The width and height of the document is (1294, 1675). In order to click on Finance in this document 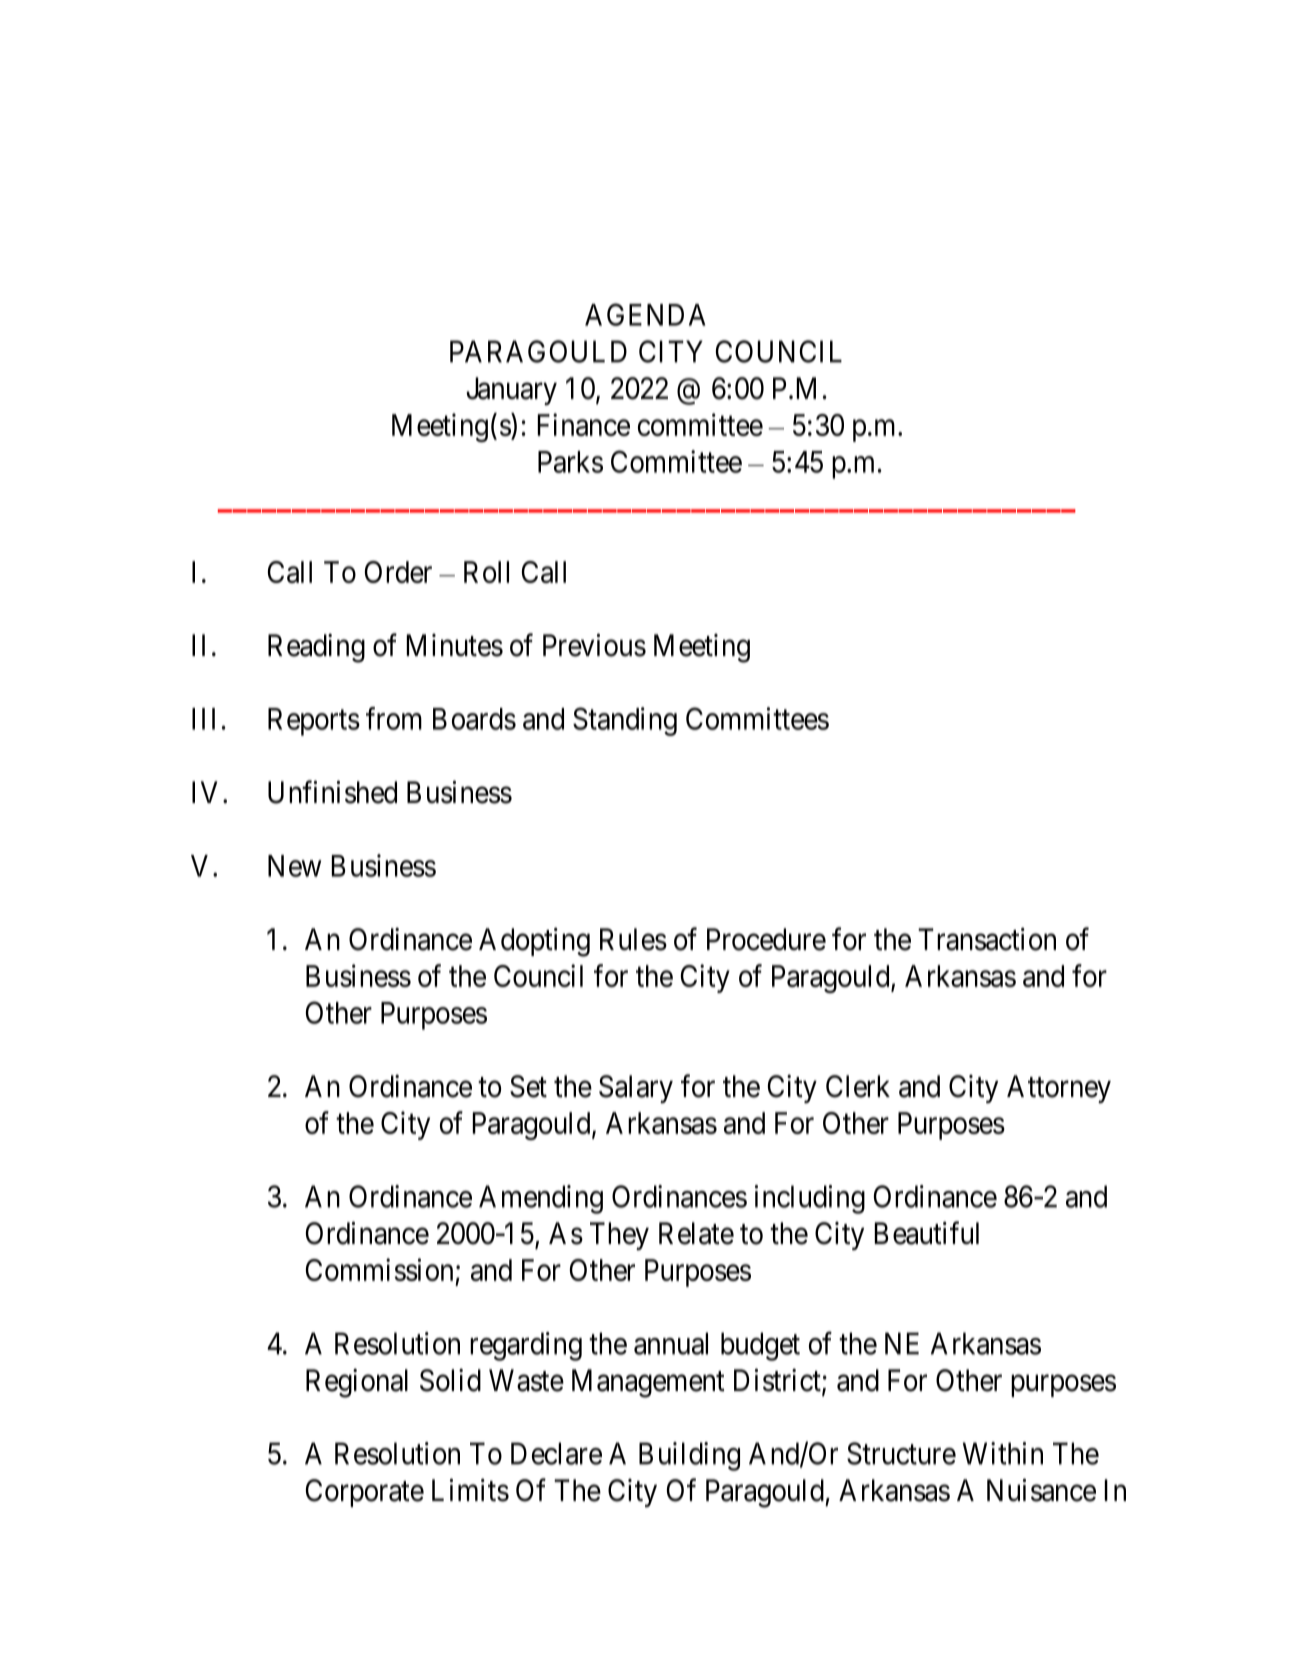, I will do `click(584, 424)`.
